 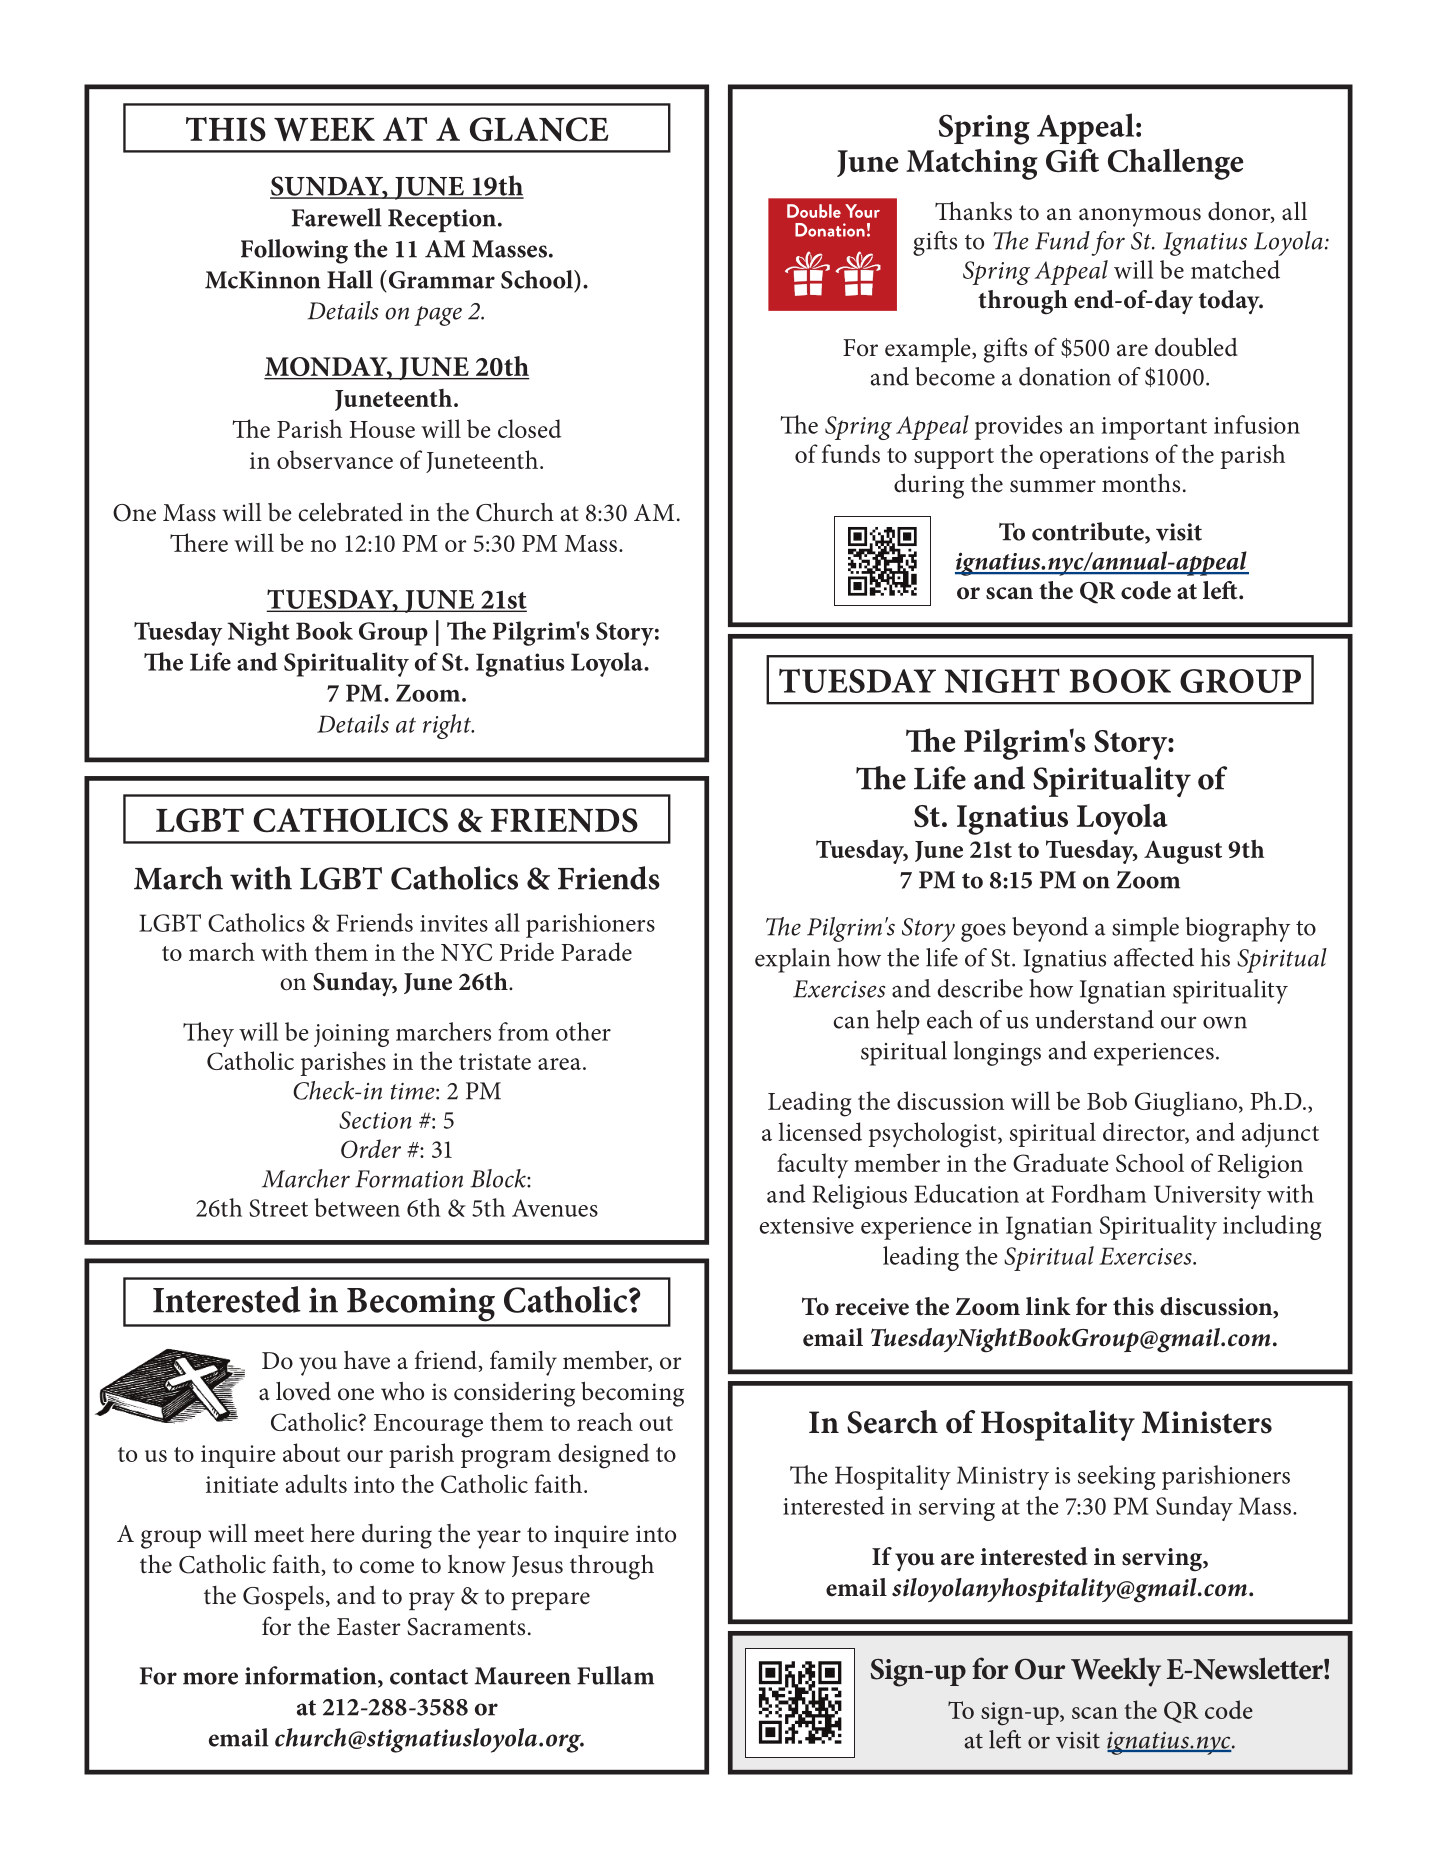 I want to click on Your, so click(x=862, y=211).
